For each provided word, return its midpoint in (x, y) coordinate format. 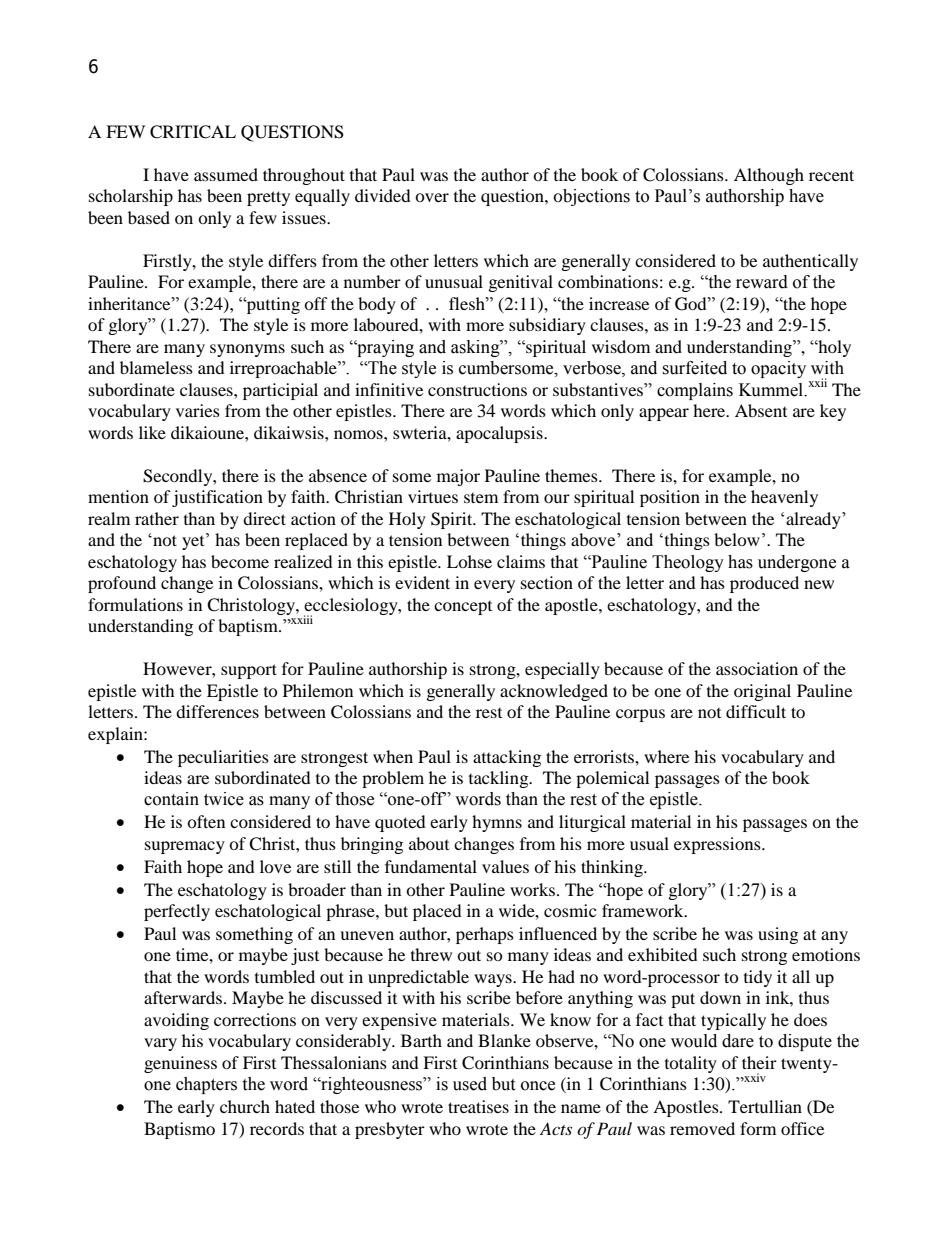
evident (422, 582)
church (245, 1106)
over (432, 197)
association (757, 668)
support (249, 671)
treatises (478, 1106)
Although (769, 176)
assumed (226, 174)
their (759, 1062)
